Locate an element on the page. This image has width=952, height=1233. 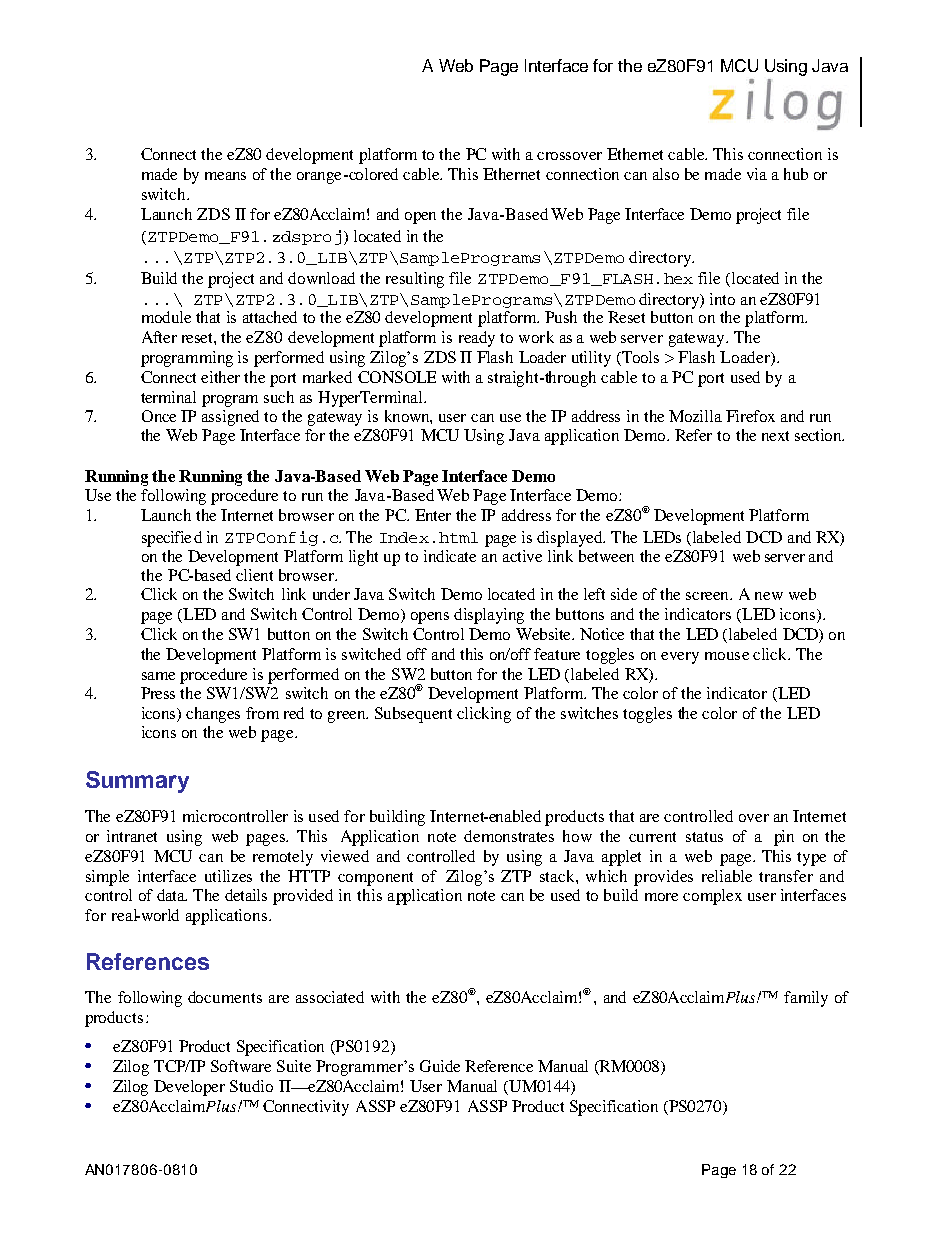
displaying is located at coordinates (489, 616).
